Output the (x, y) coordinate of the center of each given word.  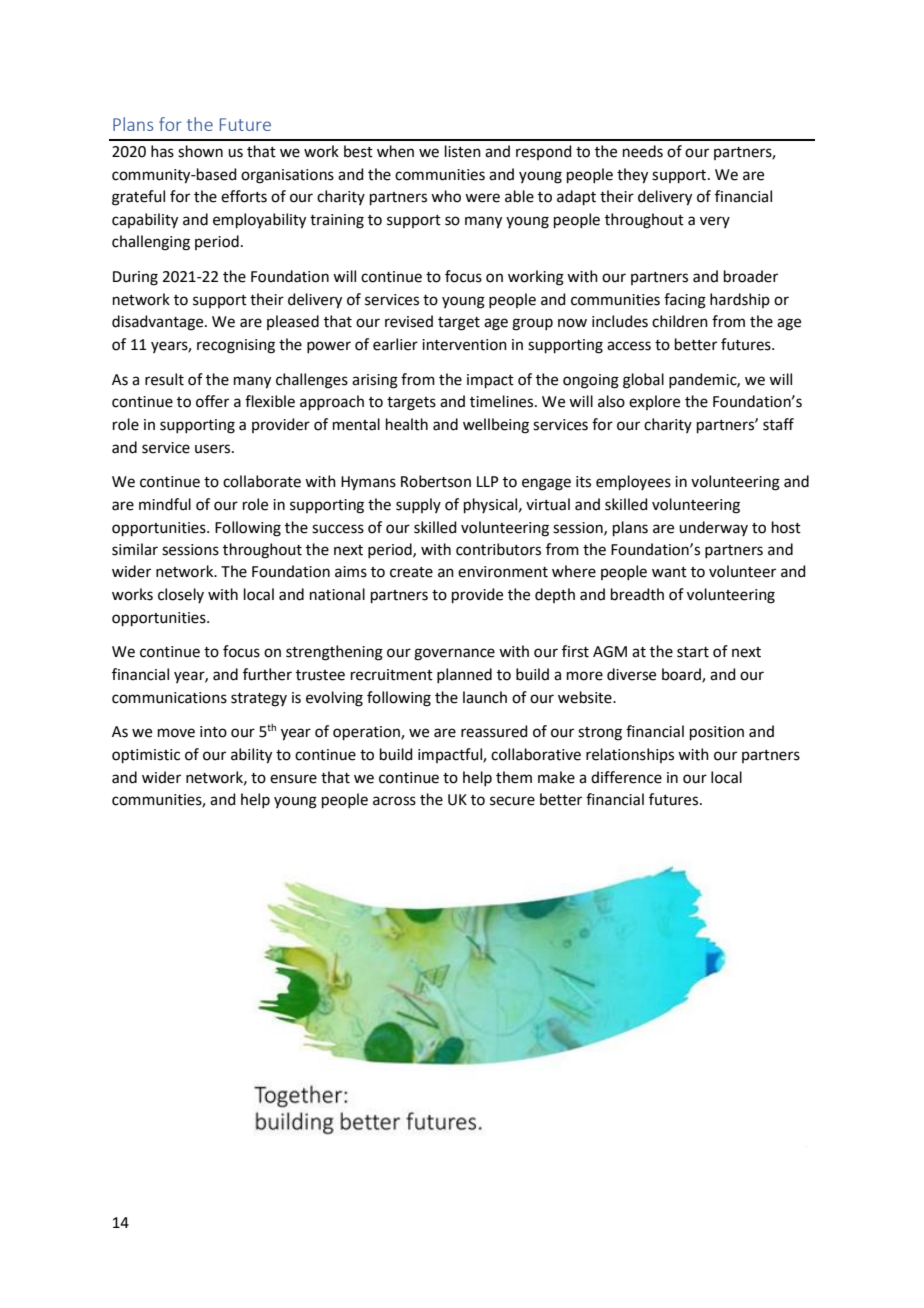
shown (200, 151)
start (693, 652)
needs (643, 151)
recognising (236, 346)
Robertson (436, 481)
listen (463, 151)
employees (633, 482)
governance (454, 654)
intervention (464, 345)
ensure (293, 779)
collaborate (262, 481)
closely (181, 595)
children (680, 321)
